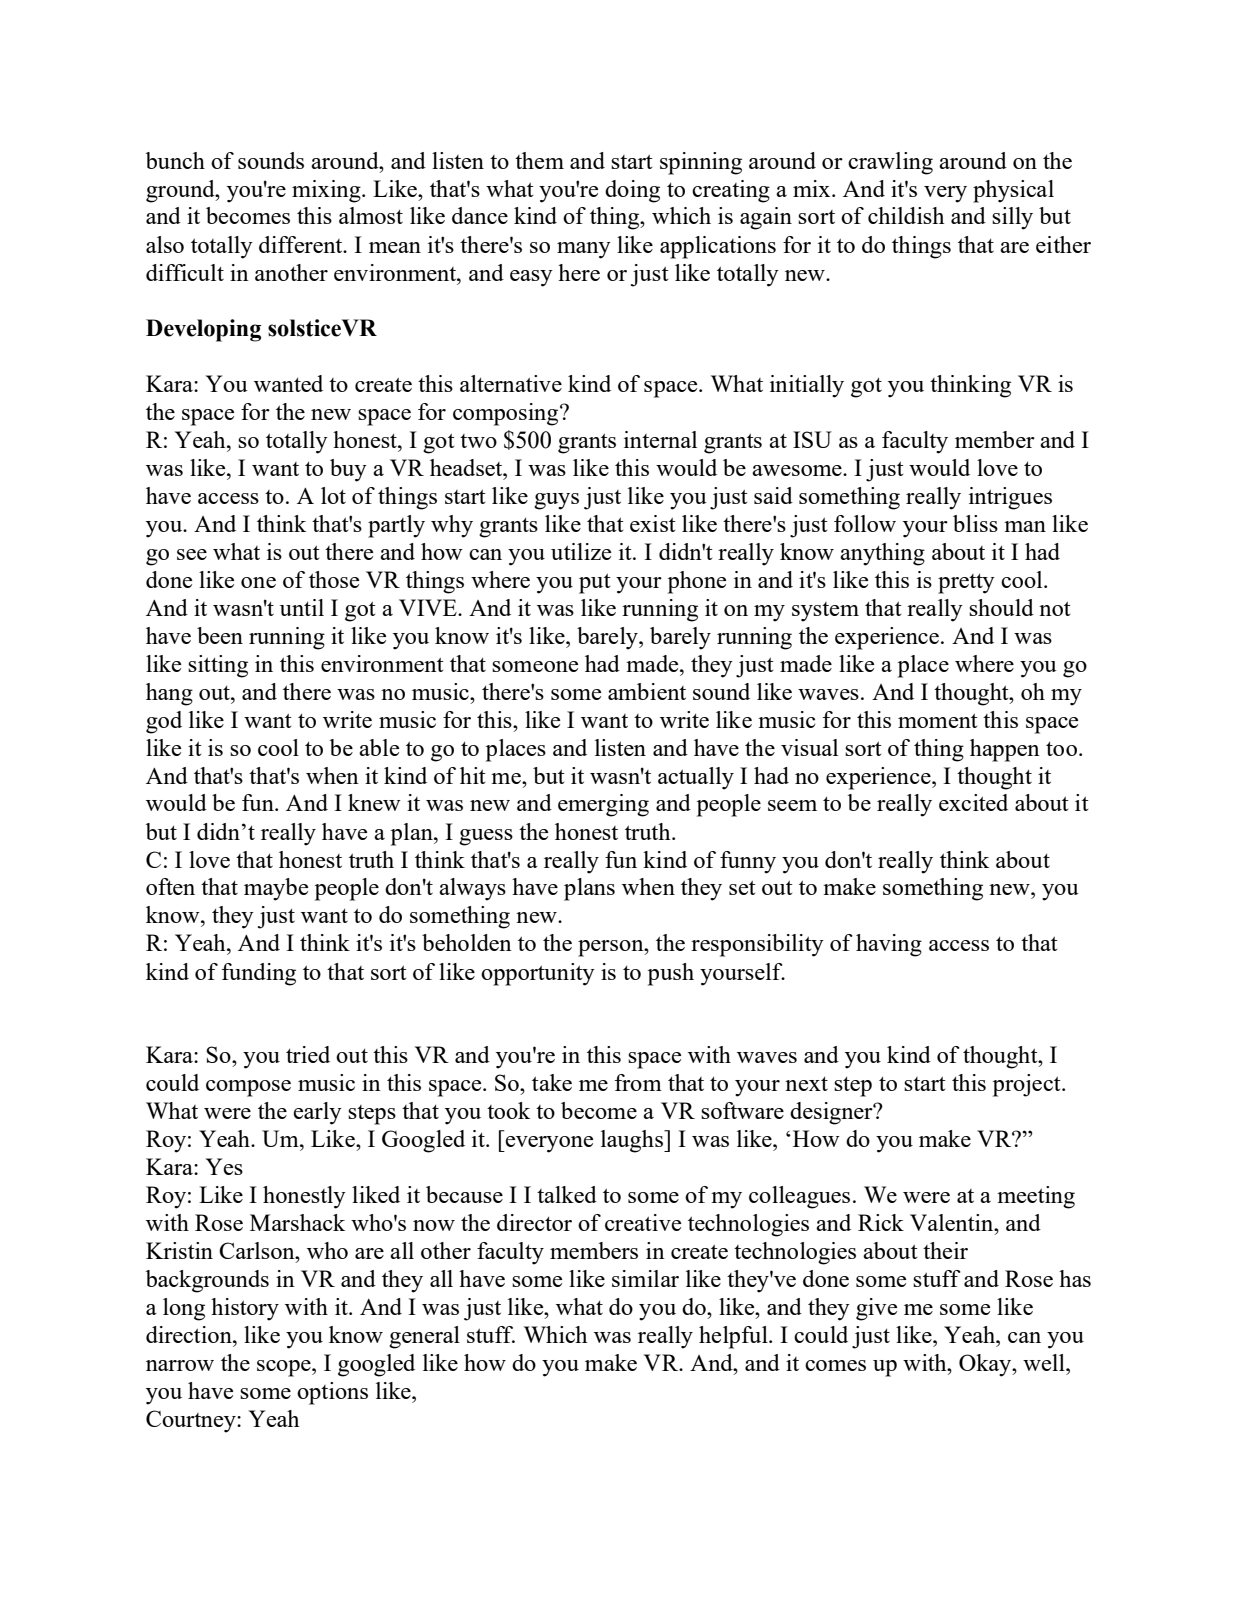 The height and width of the screenshot is (1604, 1239). I want to click on maybe, so click(276, 889).
